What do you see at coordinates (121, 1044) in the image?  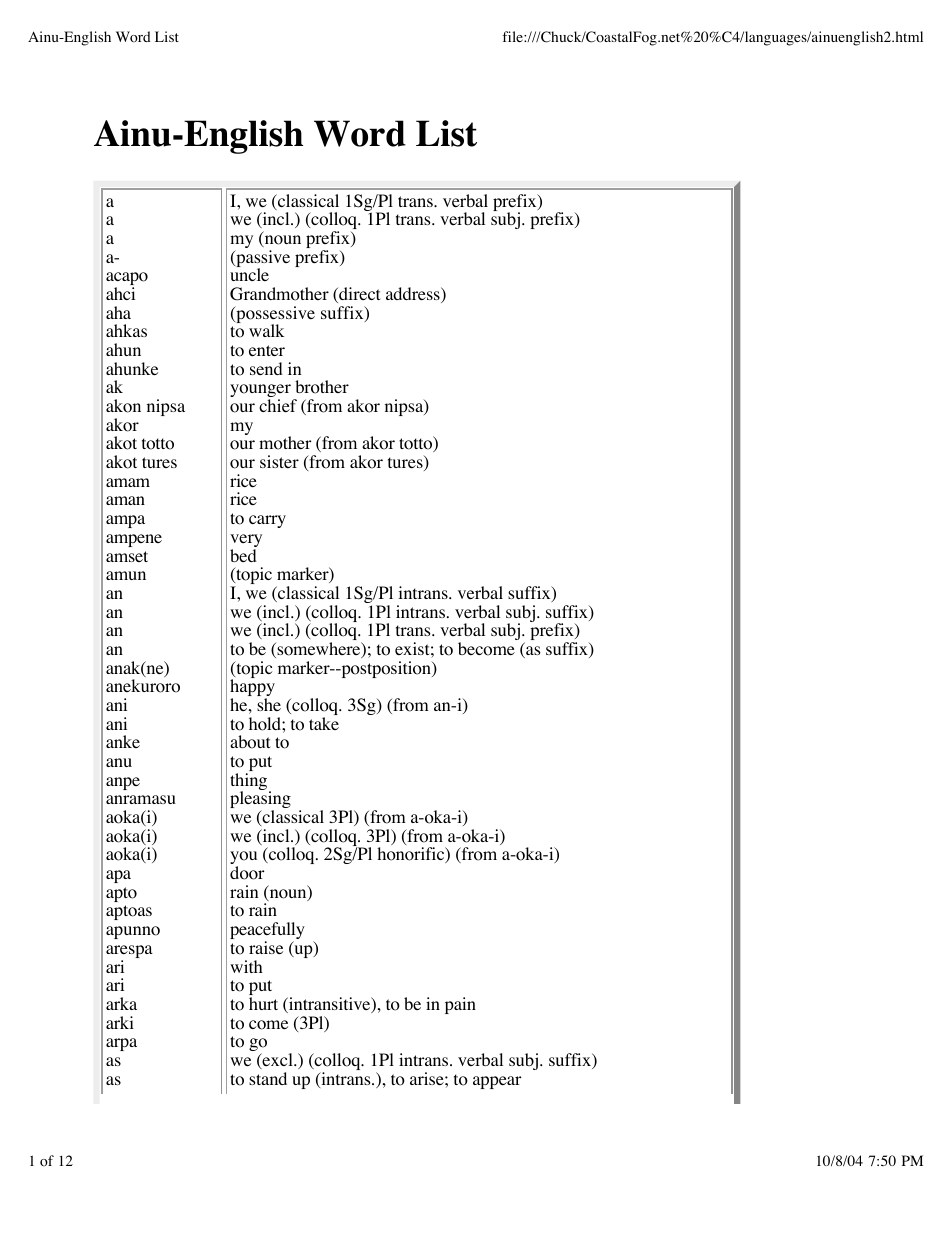 I see `arpa` at bounding box center [121, 1044].
